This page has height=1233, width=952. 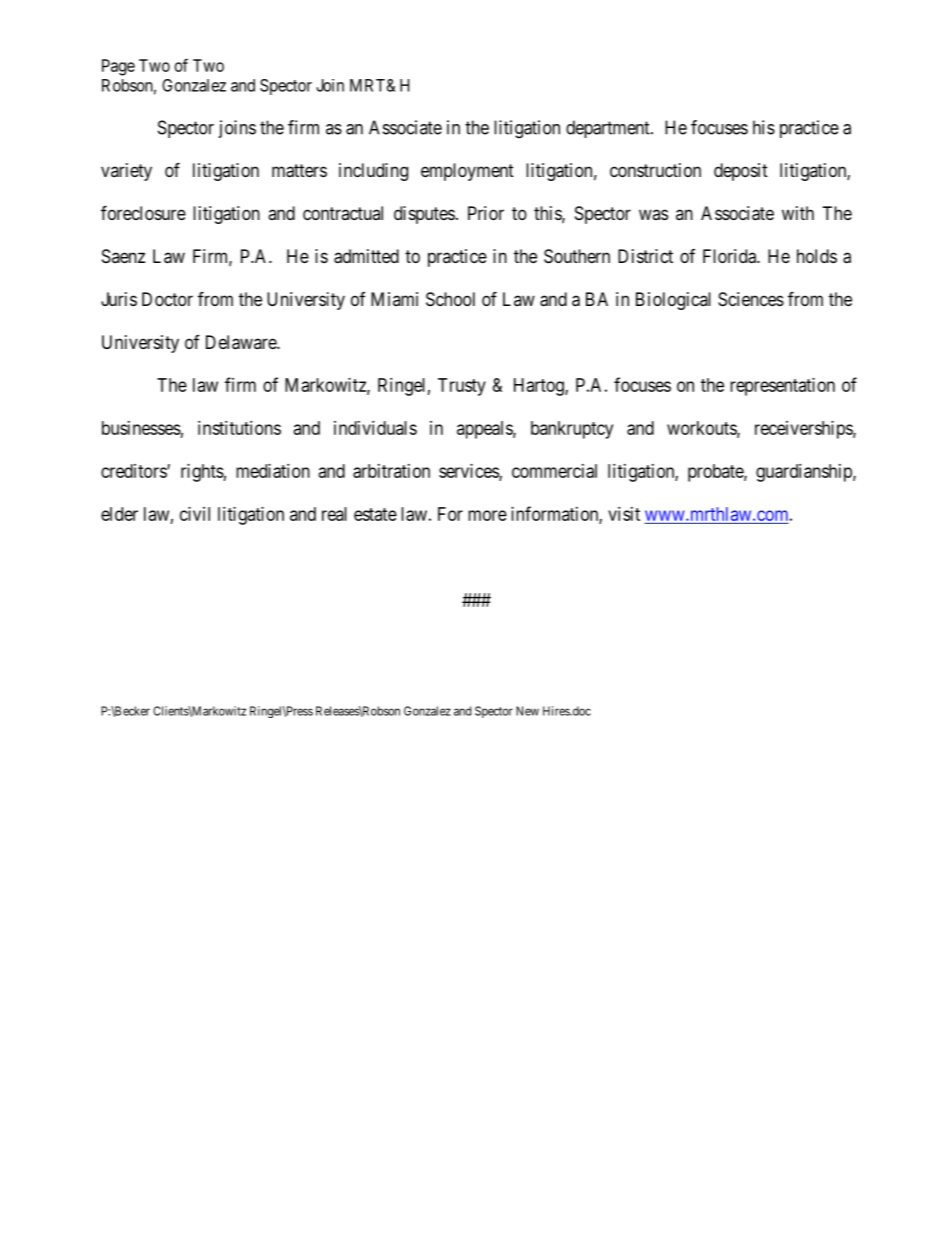 I want to click on department, so click(x=609, y=129).
